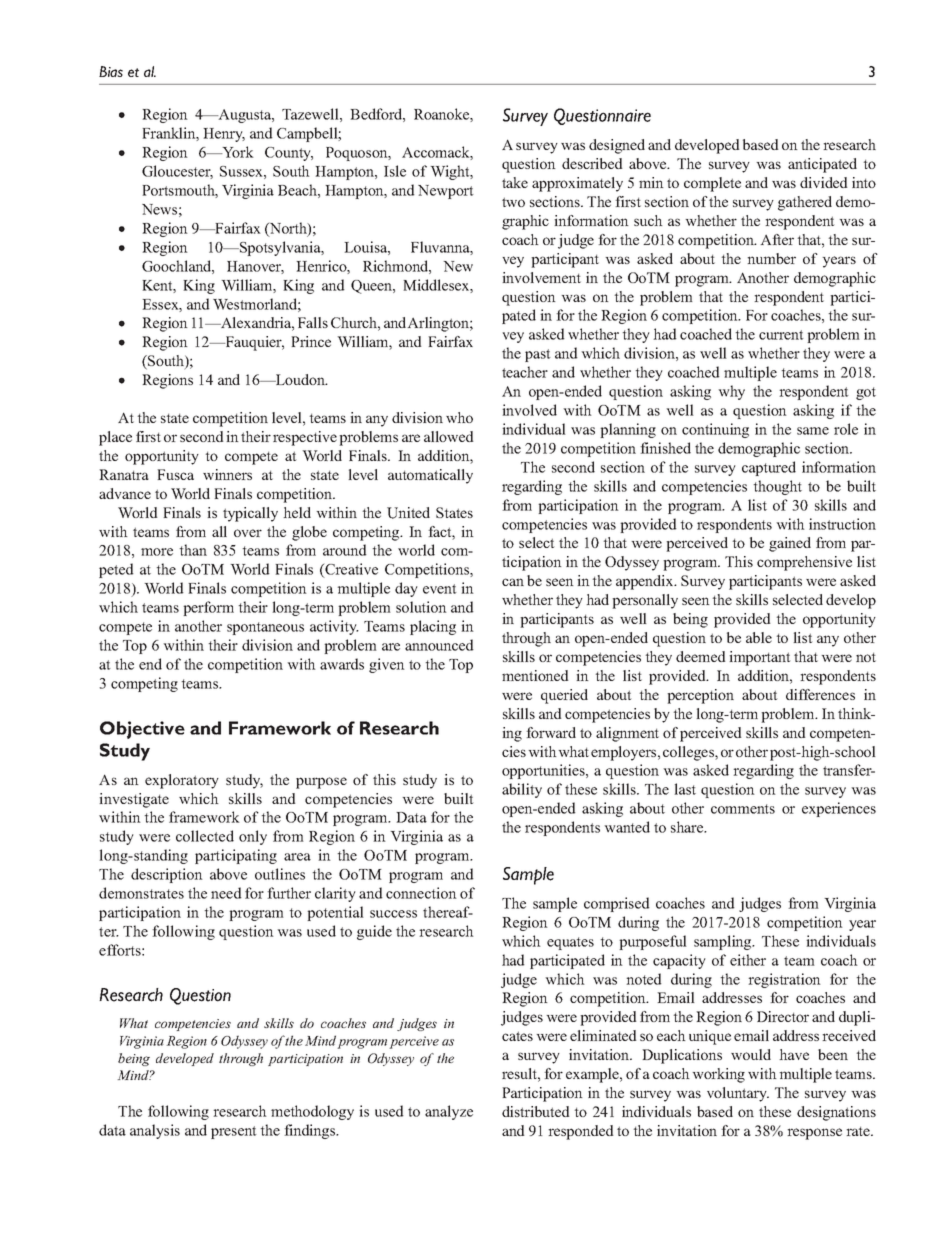 Image resolution: width=952 pixels, height=1237 pixels. I want to click on analyze, so click(449, 1112).
